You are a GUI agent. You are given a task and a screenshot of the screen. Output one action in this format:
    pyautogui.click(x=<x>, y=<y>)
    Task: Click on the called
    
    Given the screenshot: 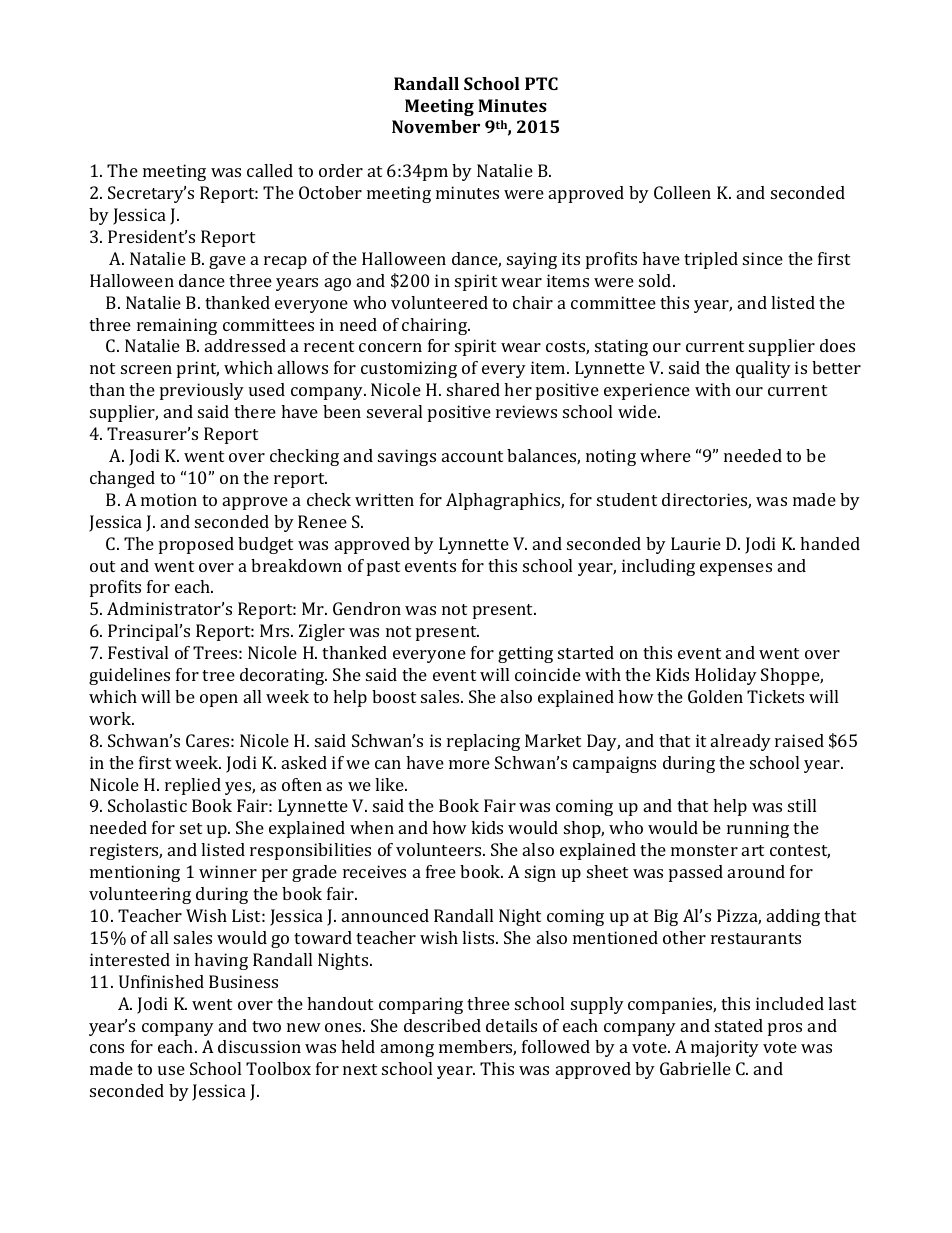 What is the action you would take?
    pyautogui.click(x=270, y=170)
